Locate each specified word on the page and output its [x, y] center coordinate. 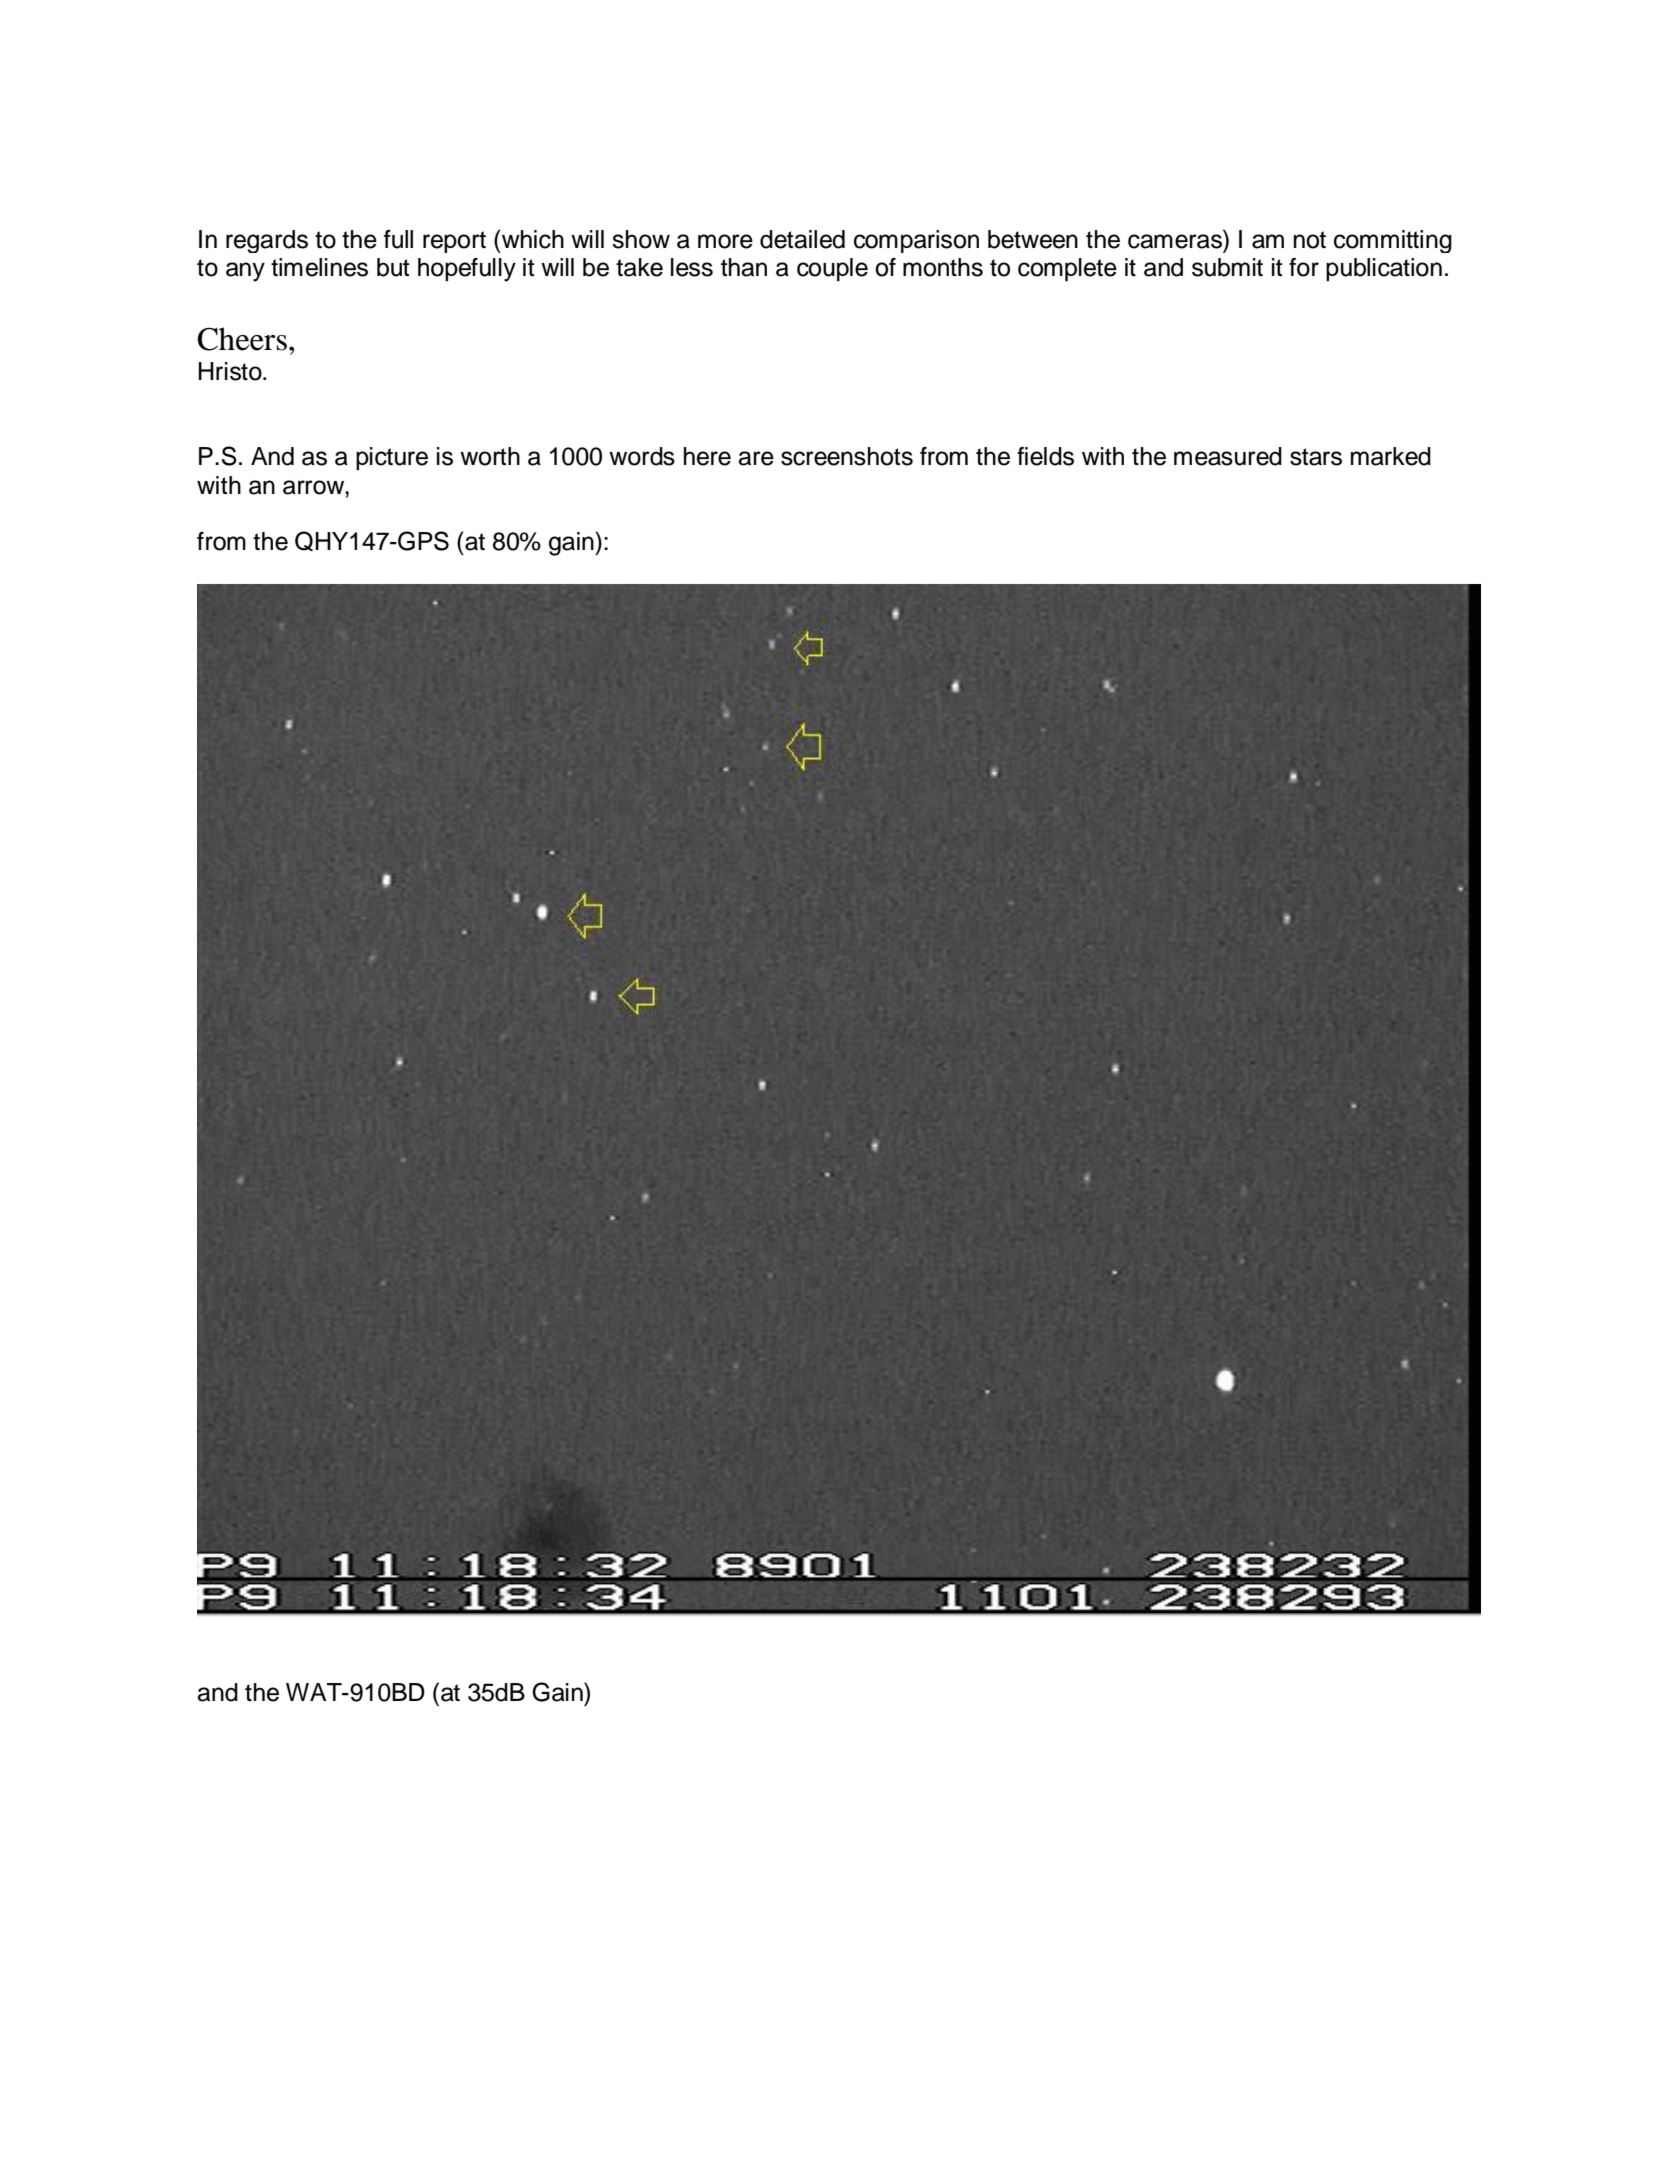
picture [392, 458]
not [1310, 240]
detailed [802, 239]
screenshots [847, 456]
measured [1228, 456]
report [454, 242]
